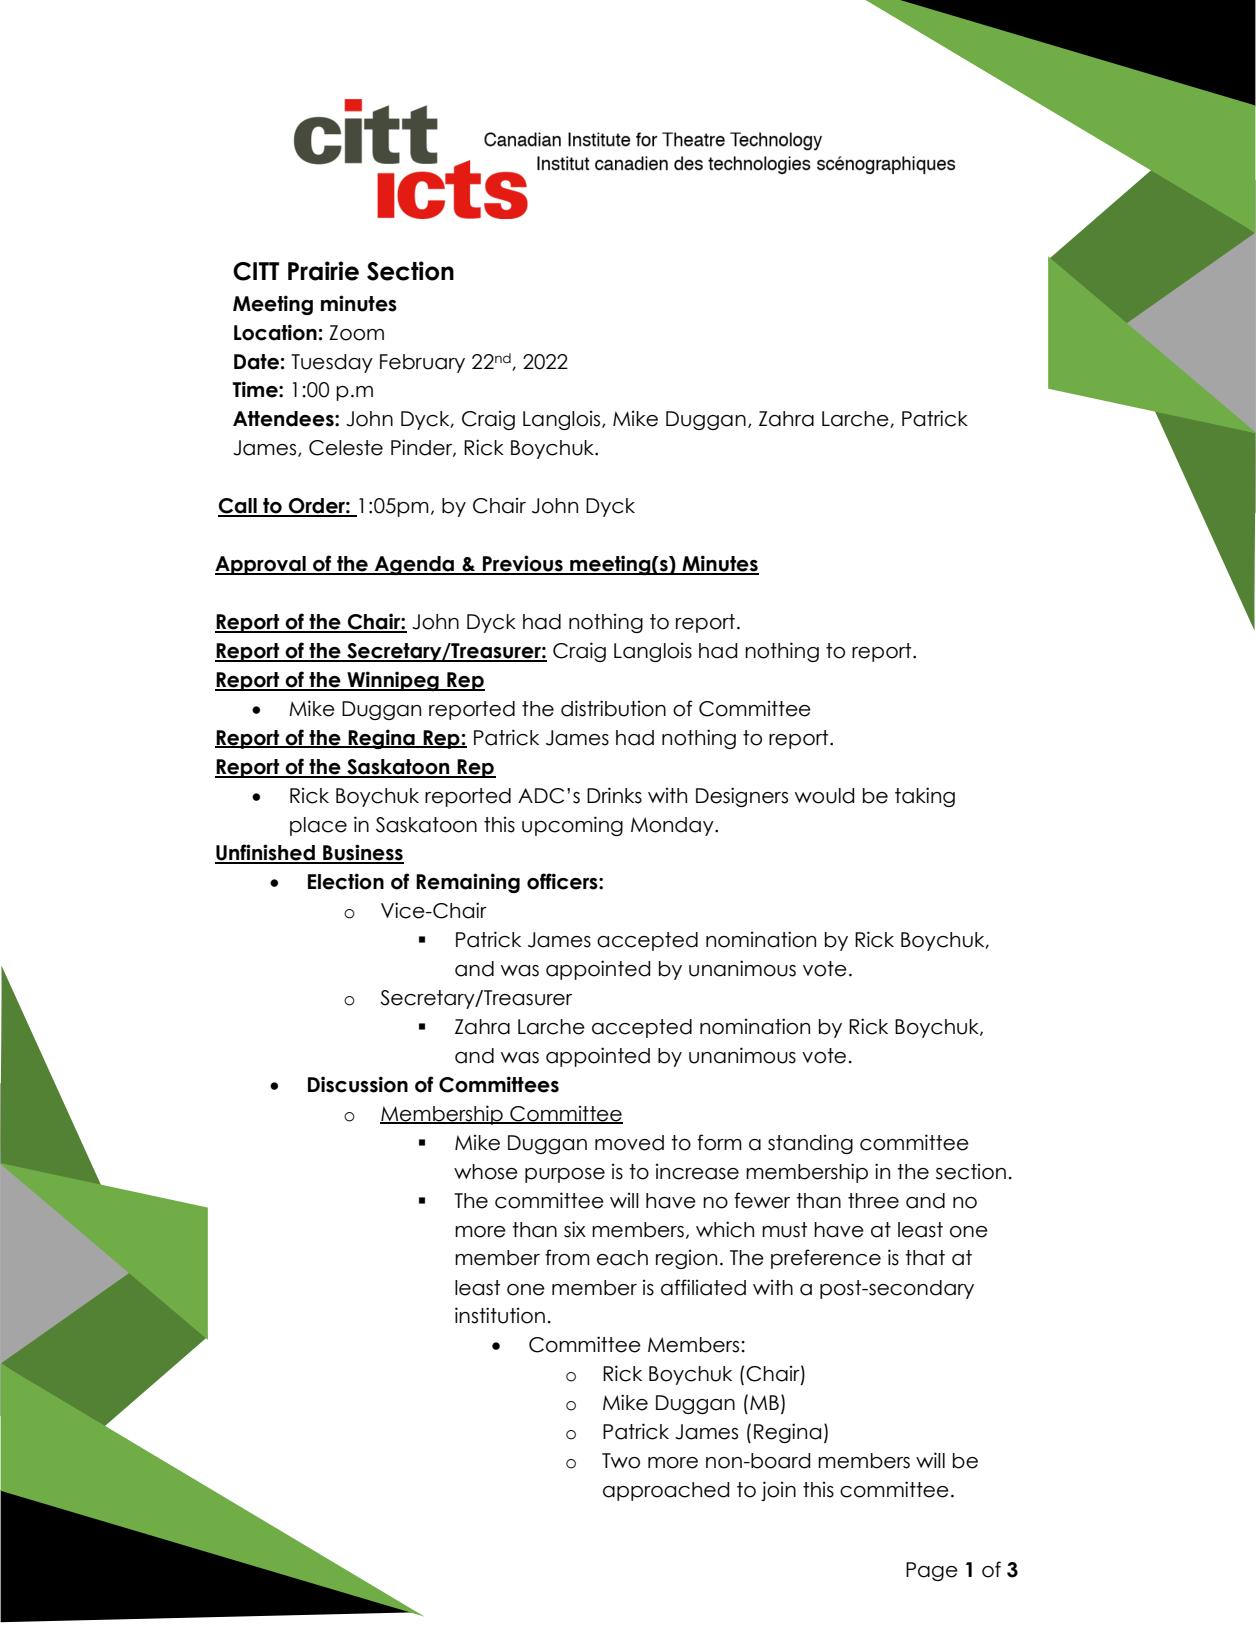 Image resolution: width=1256 pixels, height=1625 pixels. I want to click on would, so click(824, 796).
